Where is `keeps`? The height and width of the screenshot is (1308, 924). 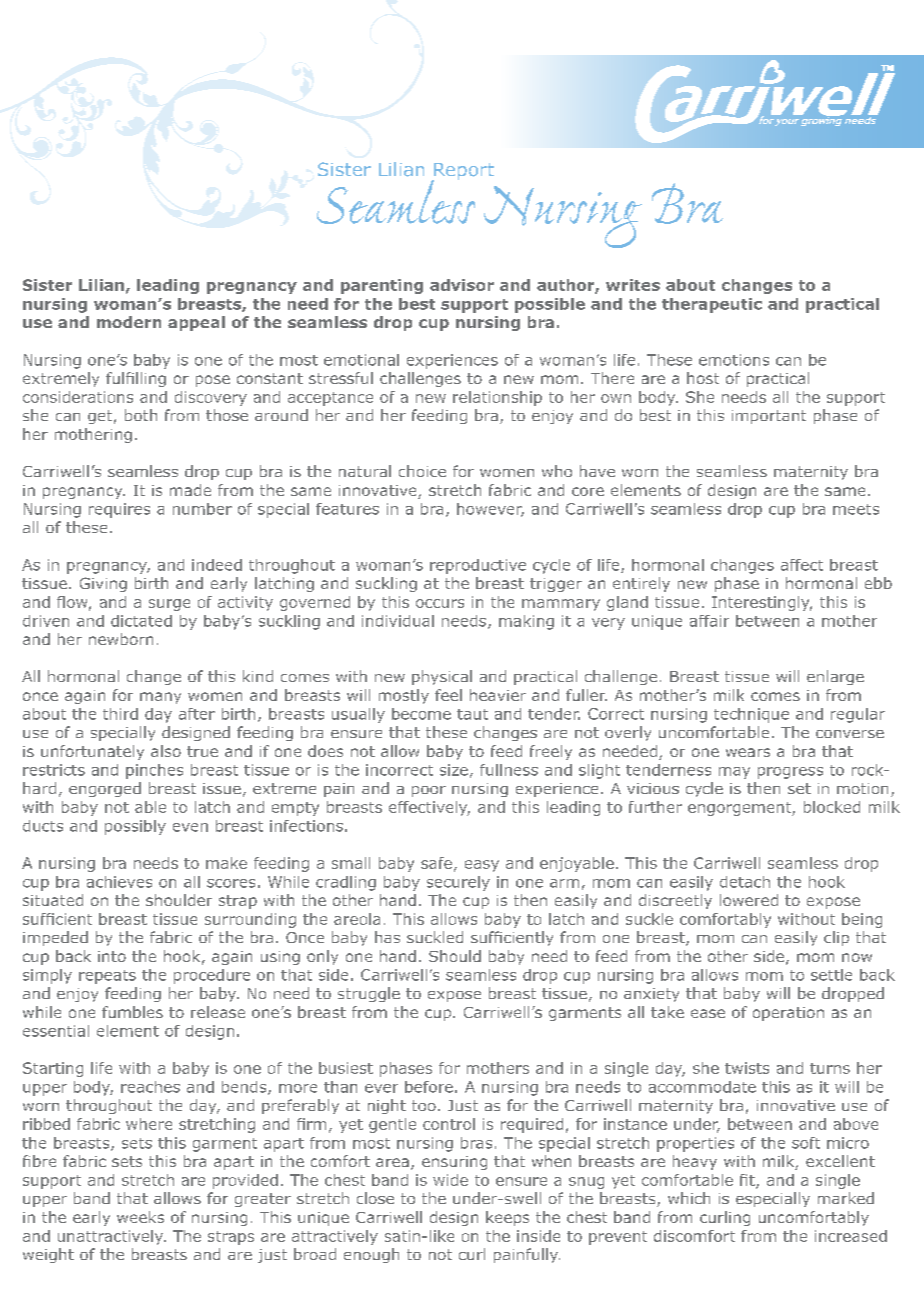
keeps is located at coordinates (507, 1218).
